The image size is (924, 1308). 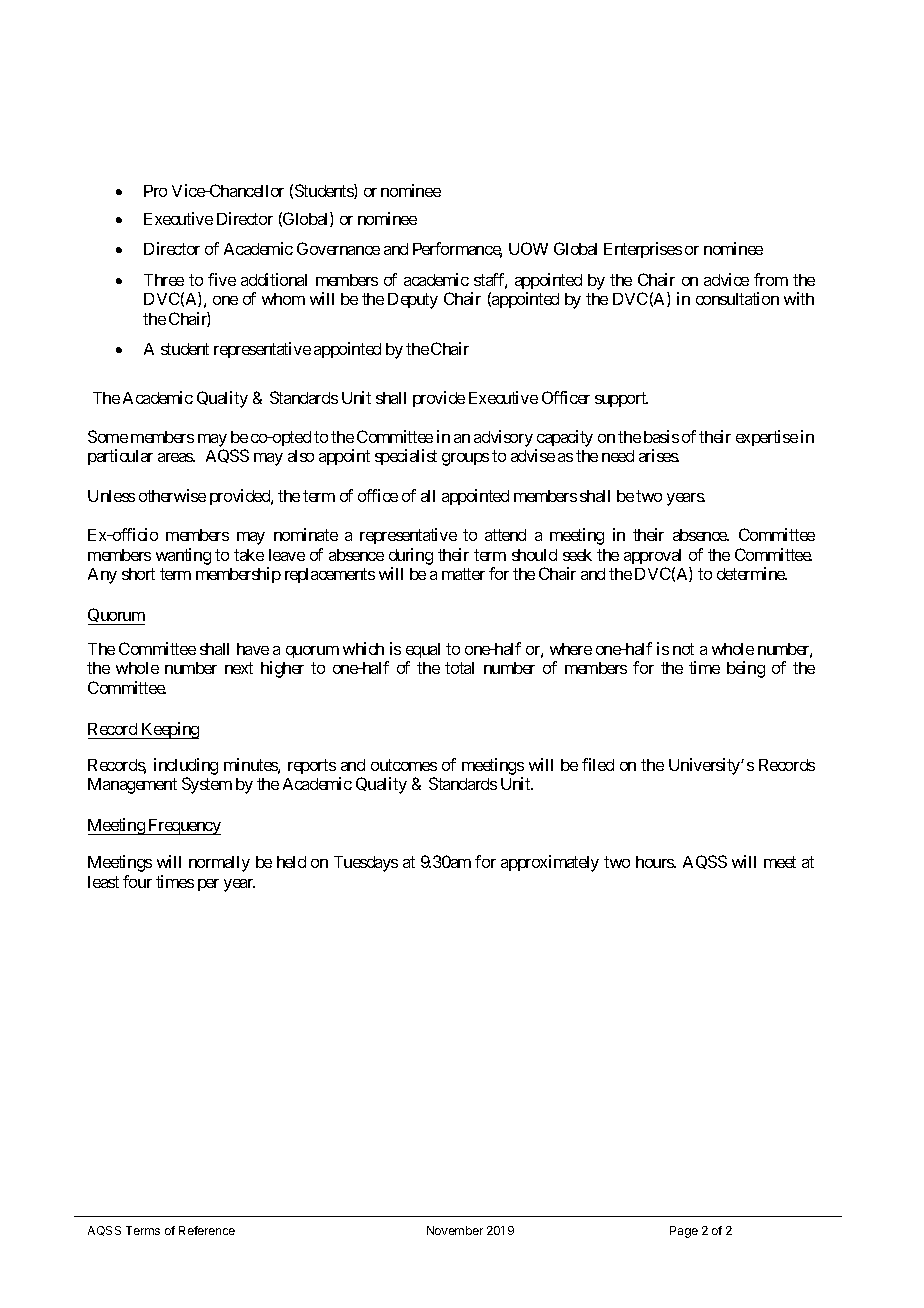 I want to click on Deputy, so click(x=413, y=301).
